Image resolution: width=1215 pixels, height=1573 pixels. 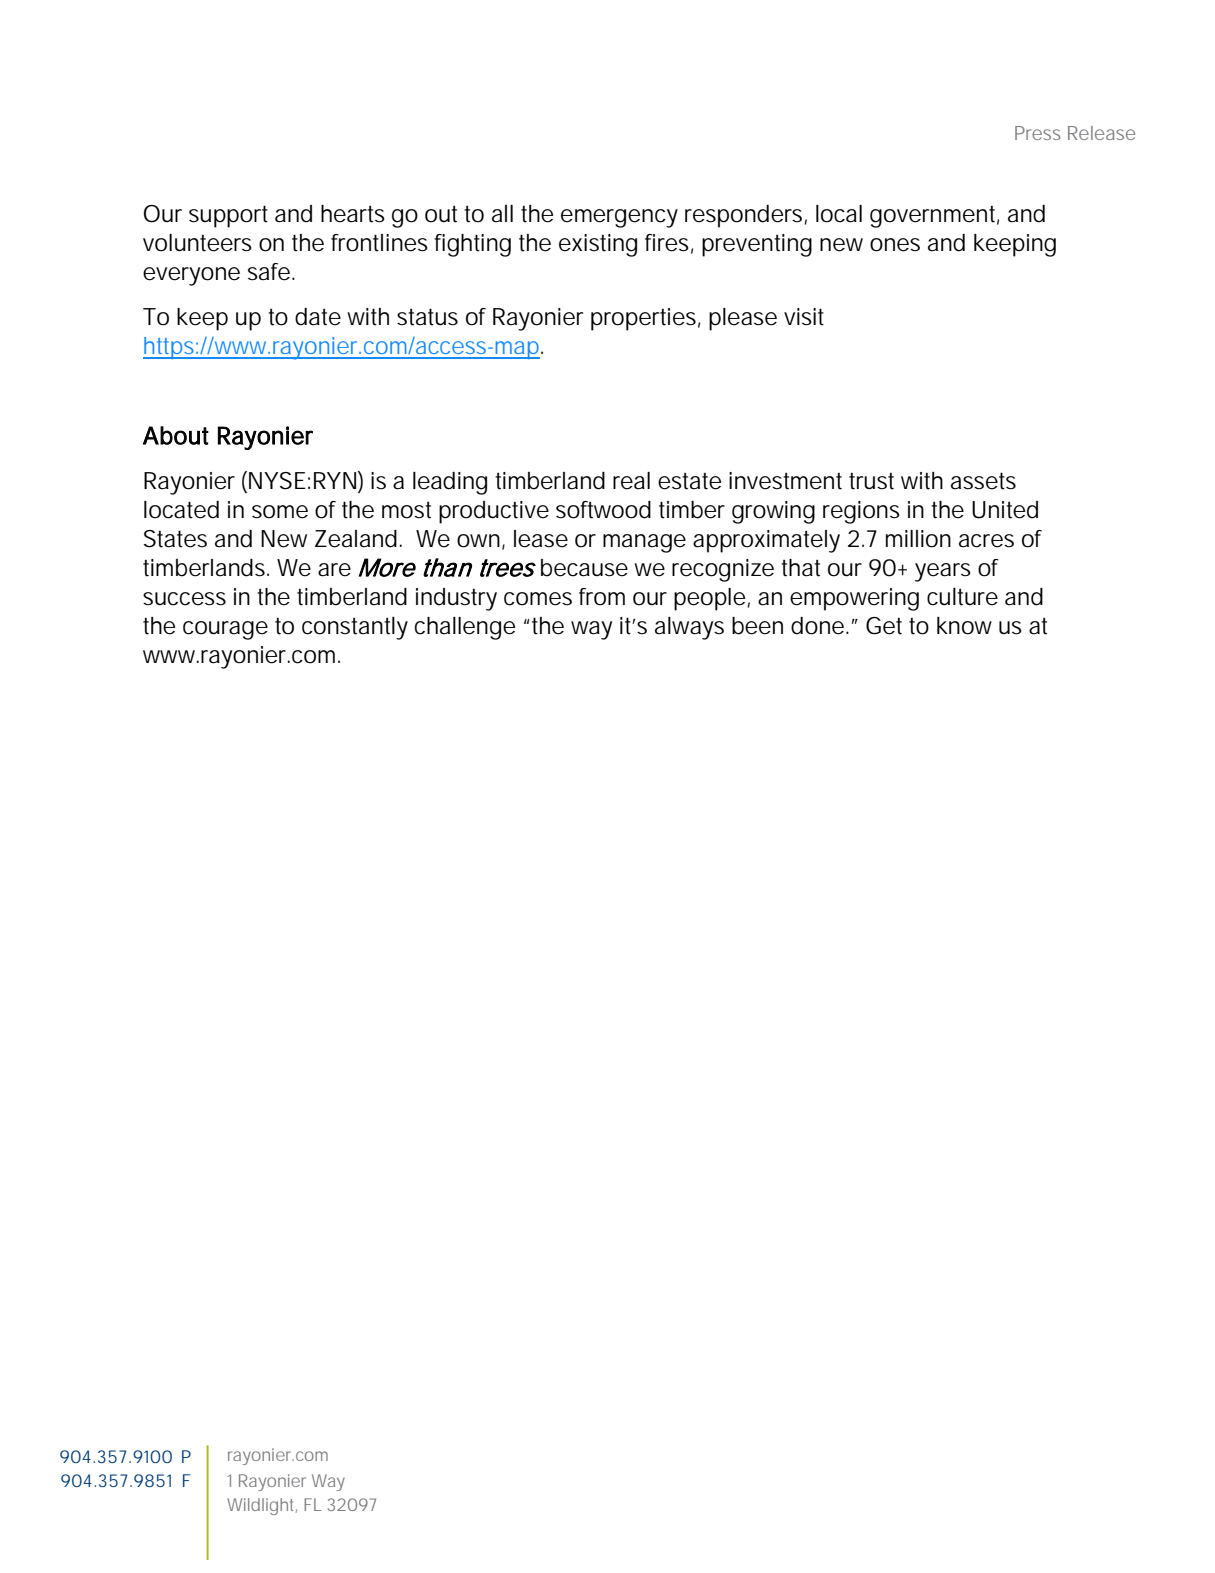 What do you see at coordinates (804, 317) in the screenshot?
I see `visit` at bounding box center [804, 317].
